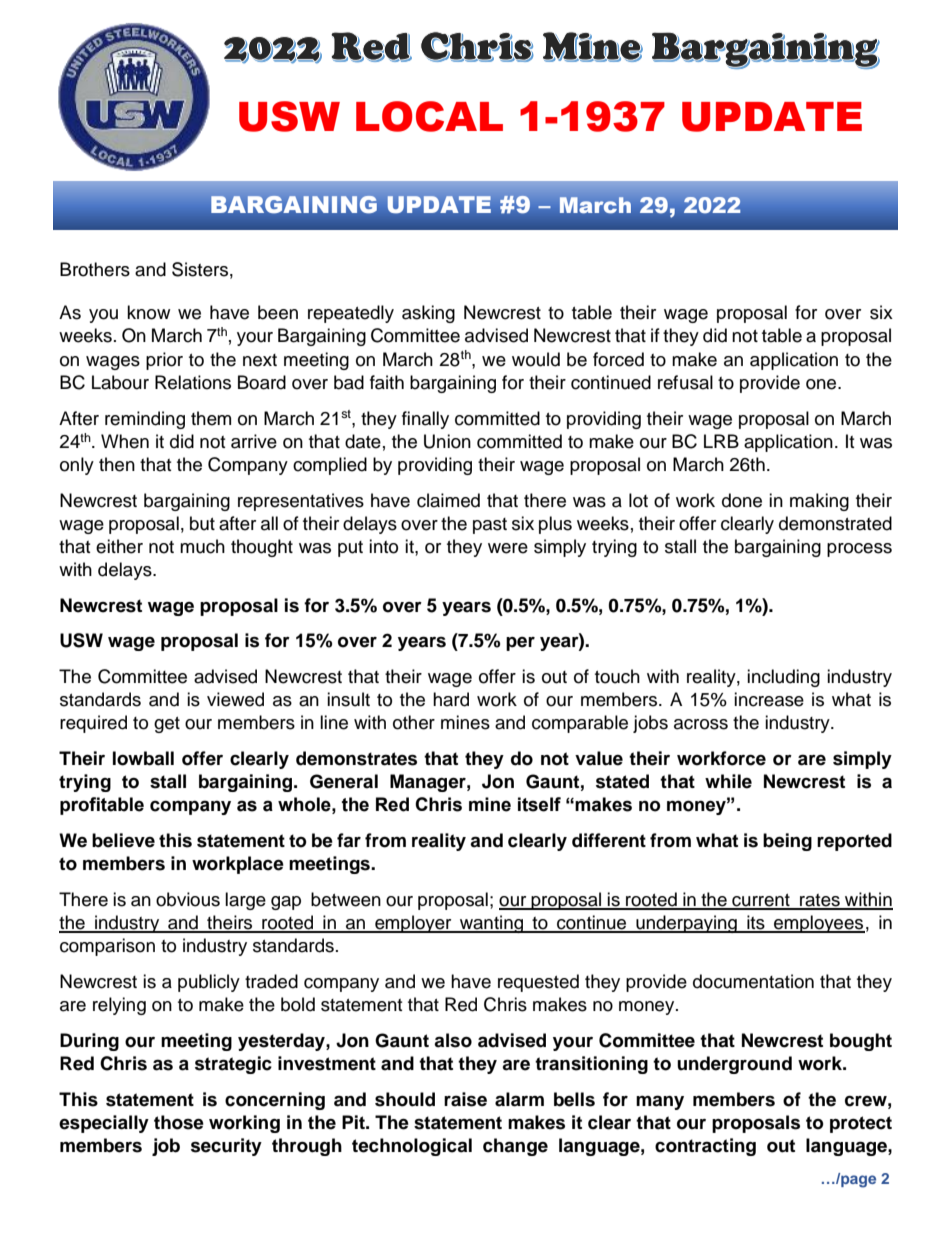 Image resolution: width=952 pixels, height=1233 pixels. What do you see at coordinates (447, 441) in the page?
I see `Union` at bounding box center [447, 441].
